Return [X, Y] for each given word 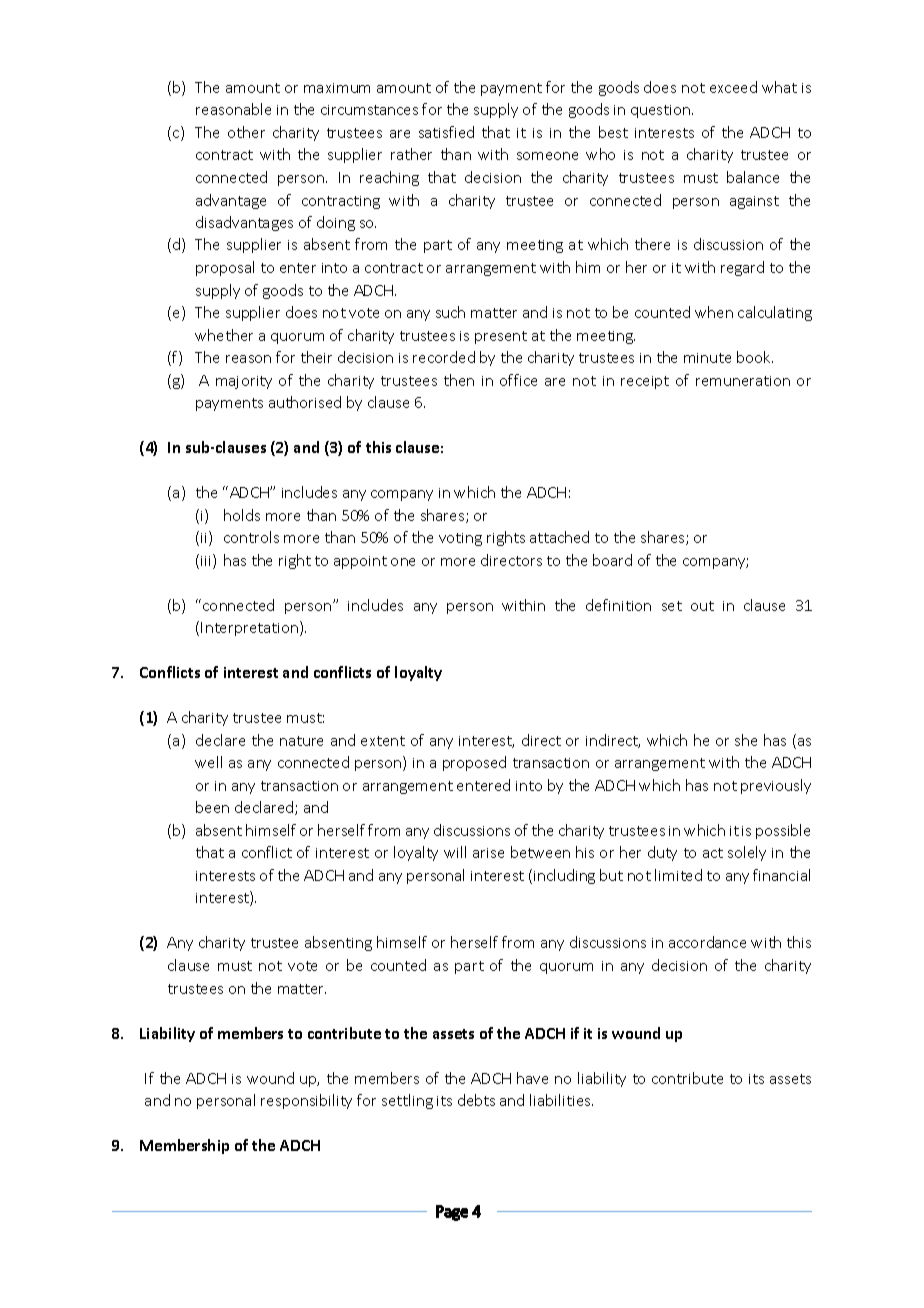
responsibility [306, 1101]
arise [488, 853]
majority [244, 382]
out [702, 606]
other [246, 132]
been [212, 807]
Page [452, 1213]
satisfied [446, 132]
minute [707, 358]
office [518, 380]
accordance [707, 942]
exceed [733, 87]
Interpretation [251, 628]
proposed [474, 763]
